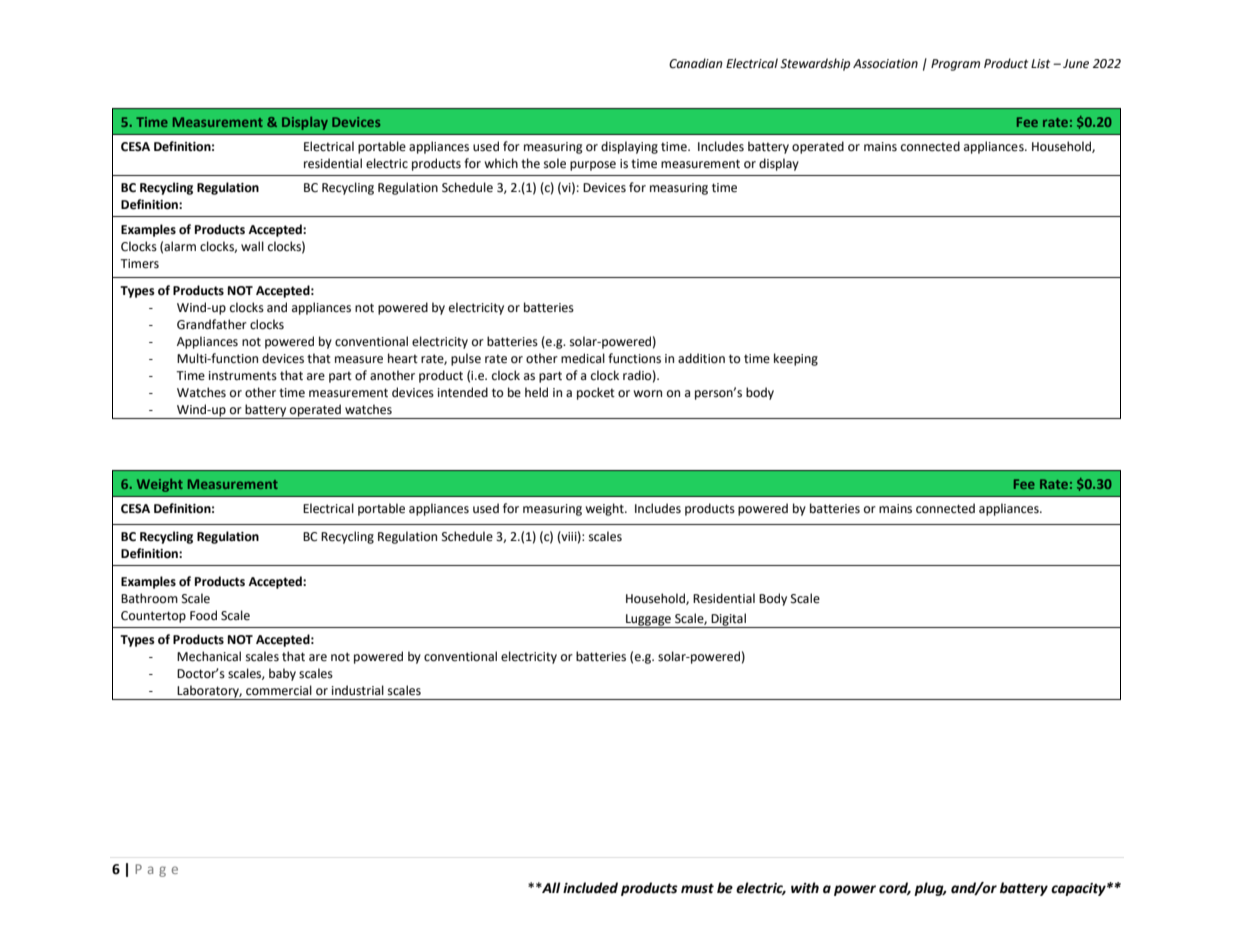 The width and height of the screenshot is (1233, 952). I want to click on included, so click(590, 888).
